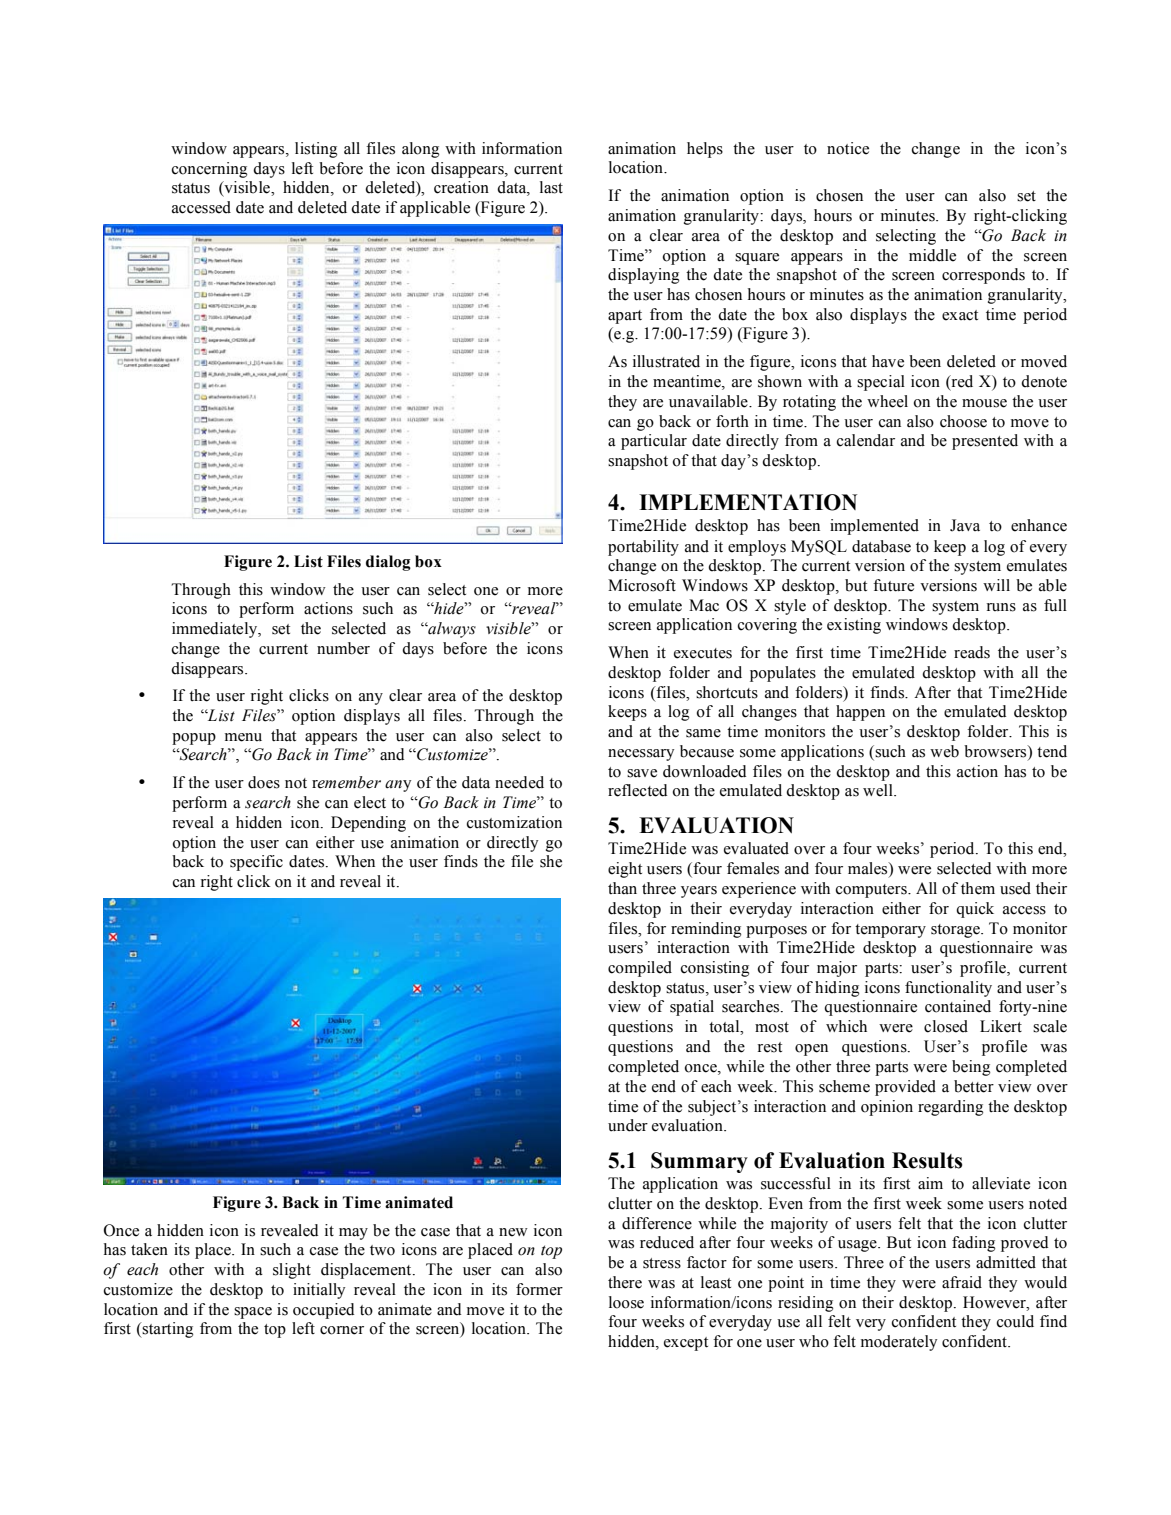  What do you see at coordinates (932, 255) in the screenshot?
I see `middle` at bounding box center [932, 255].
